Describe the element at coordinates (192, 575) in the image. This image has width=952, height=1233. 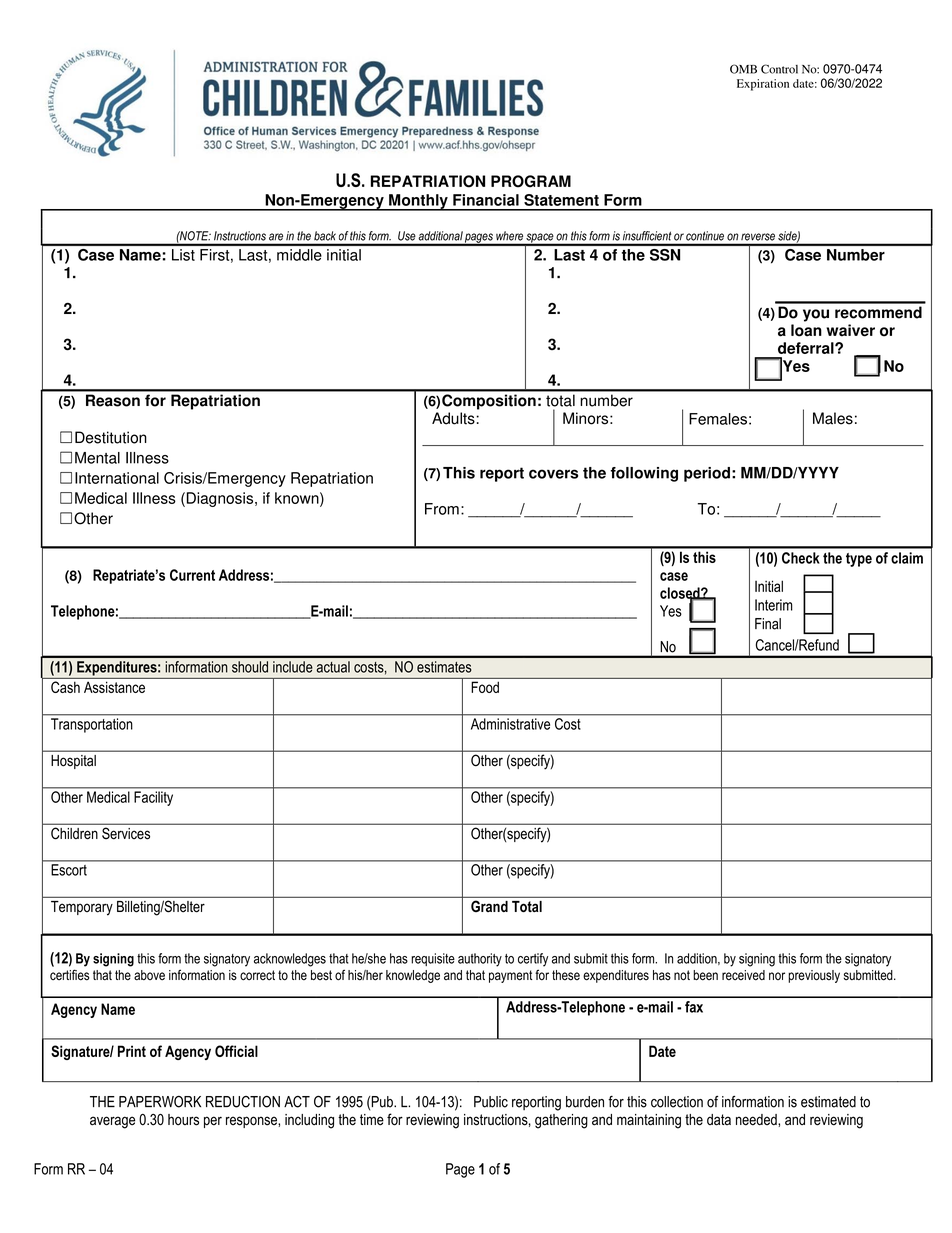
I see `Current` at that location.
